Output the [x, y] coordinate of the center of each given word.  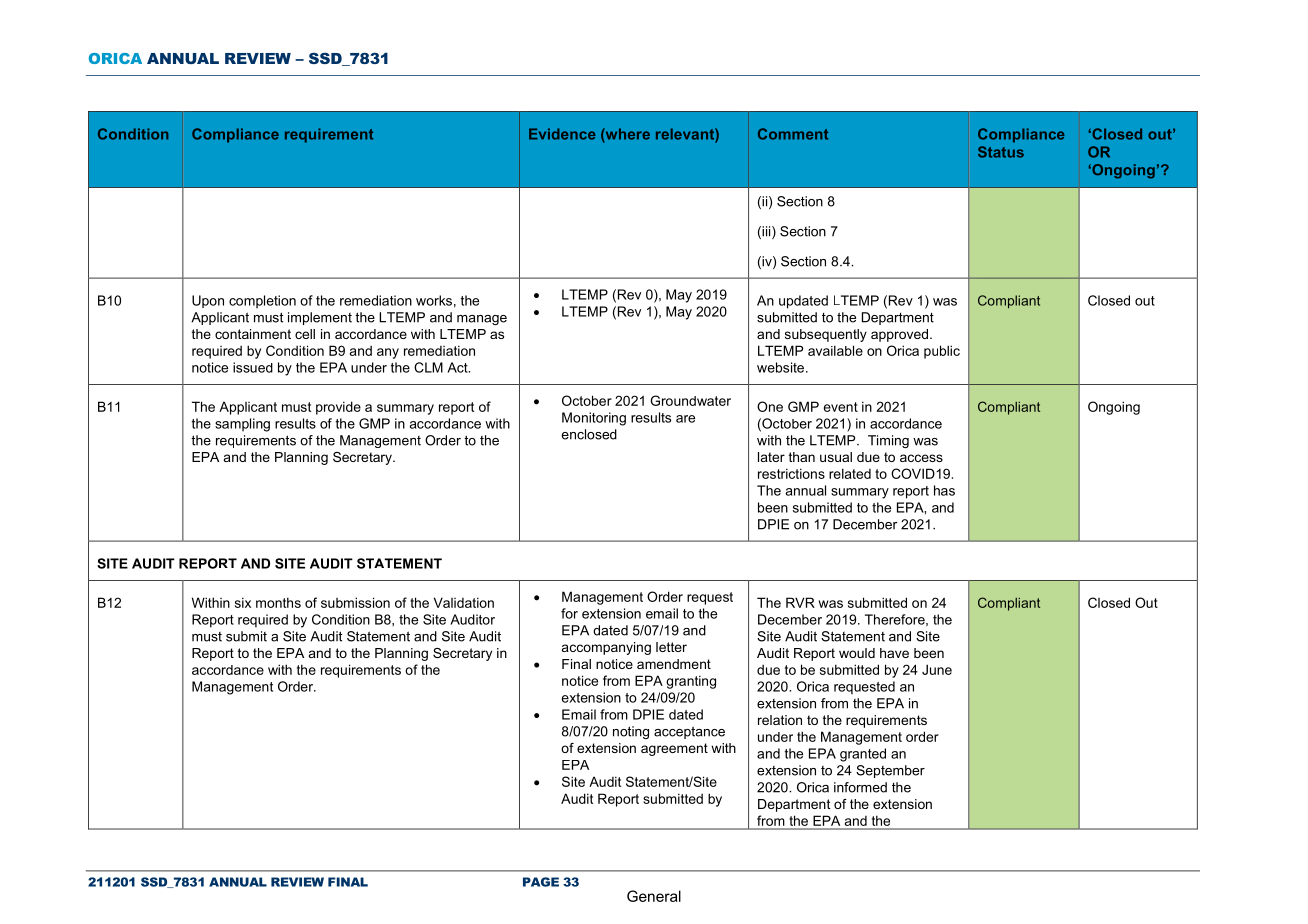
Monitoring [594, 419]
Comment [793, 134]
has [944, 490]
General [654, 896]
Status [1001, 152]
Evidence [562, 134]
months [278, 602]
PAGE [541, 882]
